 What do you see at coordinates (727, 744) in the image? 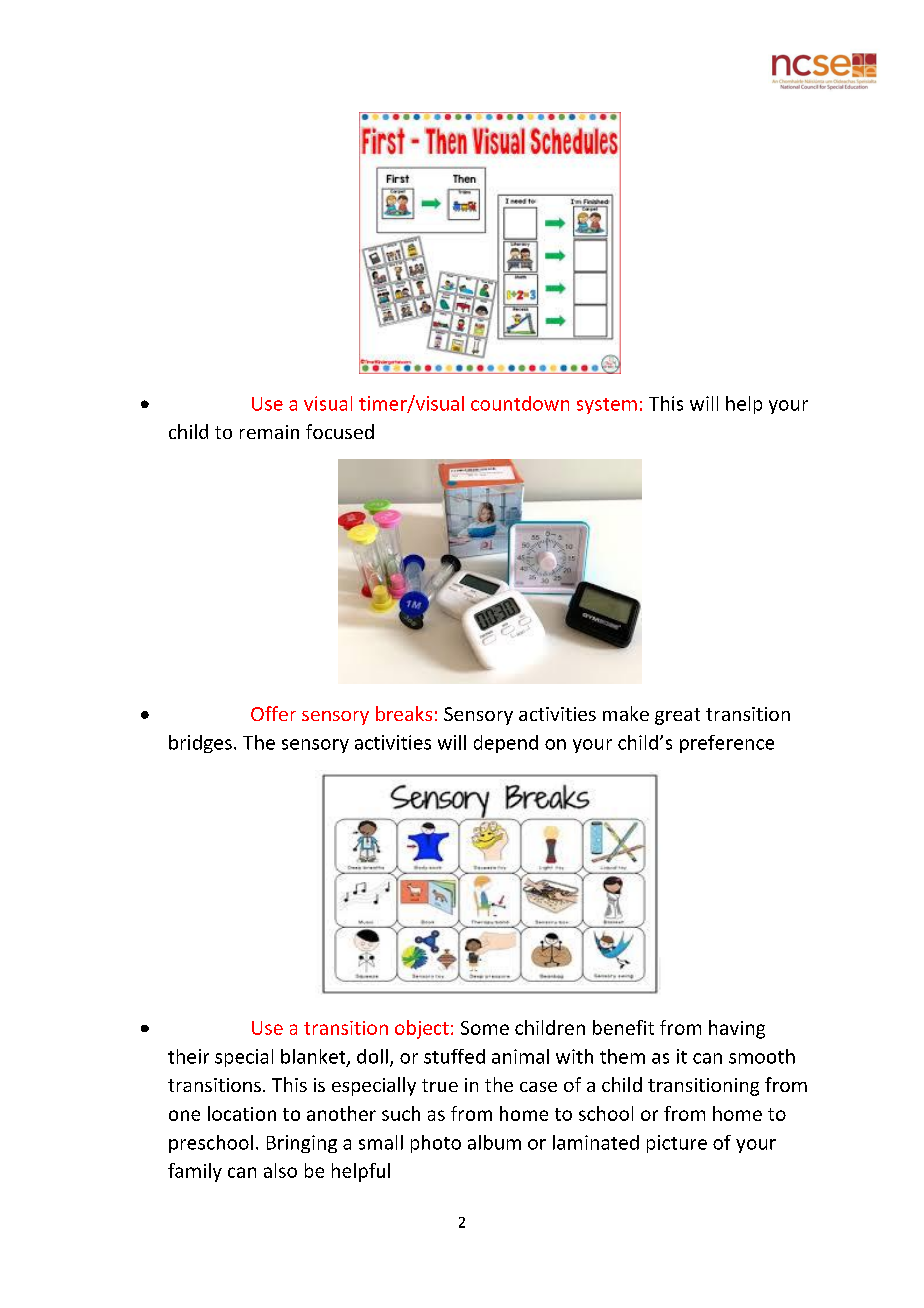
I see `preference` at bounding box center [727, 744].
